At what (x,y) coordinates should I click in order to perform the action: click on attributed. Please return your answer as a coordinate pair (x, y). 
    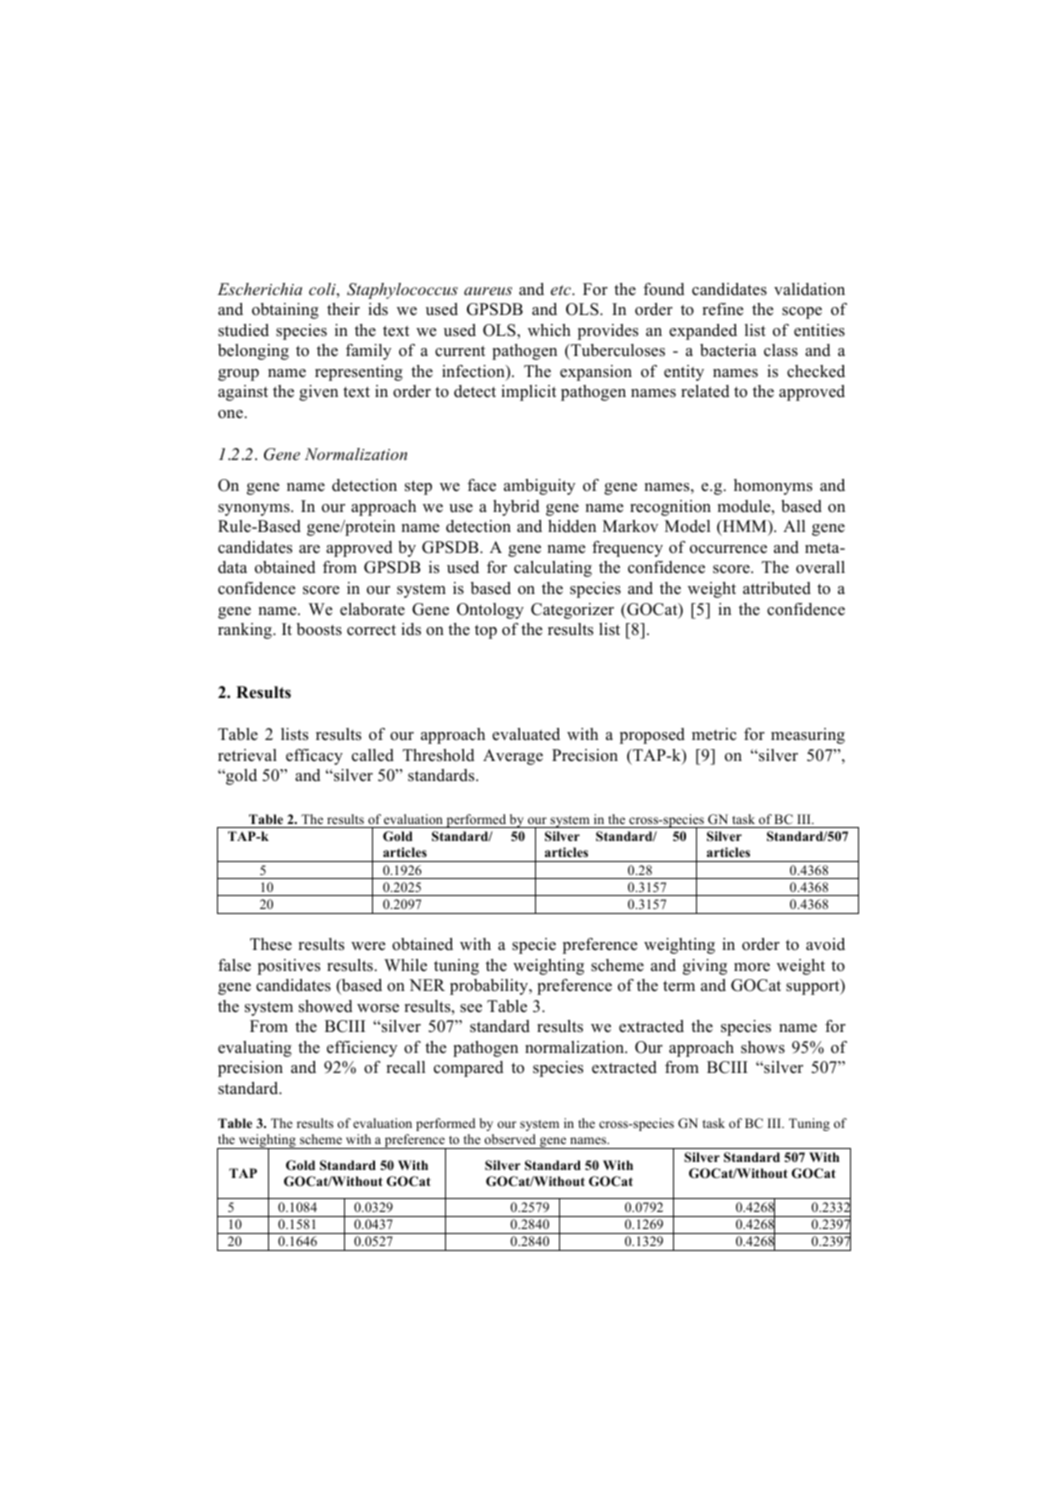
    Looking at the image, I should click on (777, 588).
